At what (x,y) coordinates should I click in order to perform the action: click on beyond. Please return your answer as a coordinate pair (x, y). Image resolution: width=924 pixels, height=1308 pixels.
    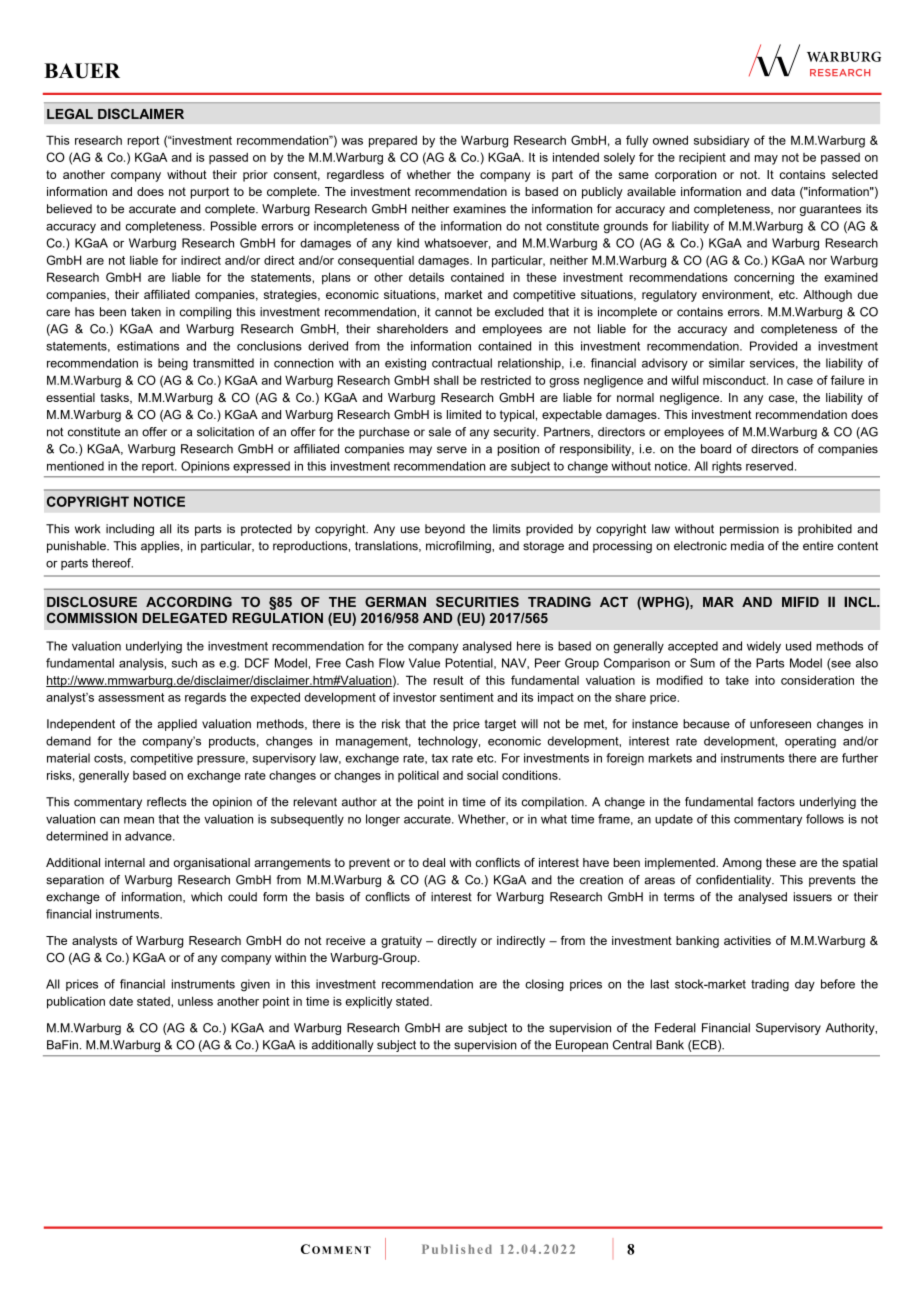
    Looking at the image, I should click on (445, 530).
